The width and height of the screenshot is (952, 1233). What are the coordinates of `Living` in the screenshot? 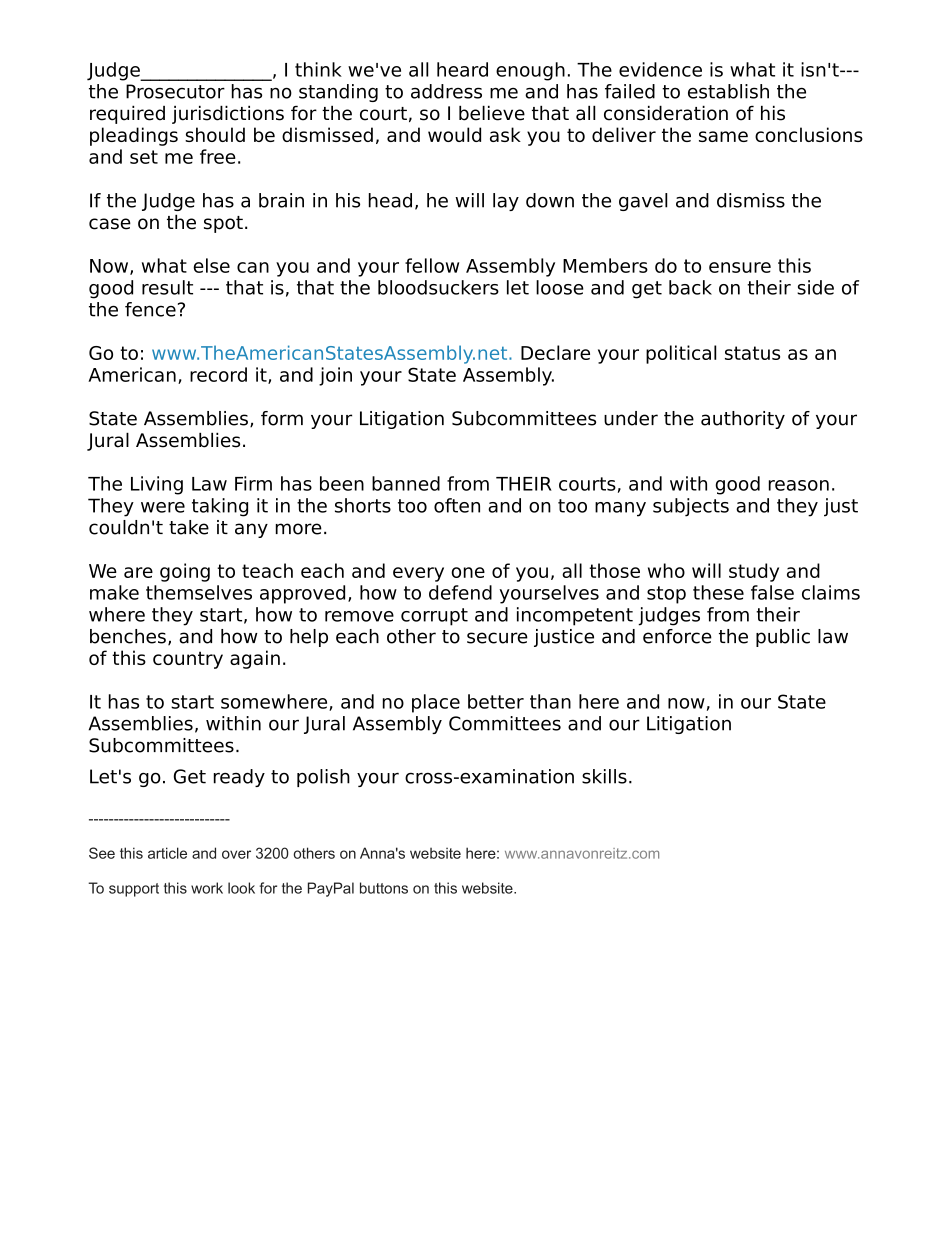 It's located at (157, 485).
